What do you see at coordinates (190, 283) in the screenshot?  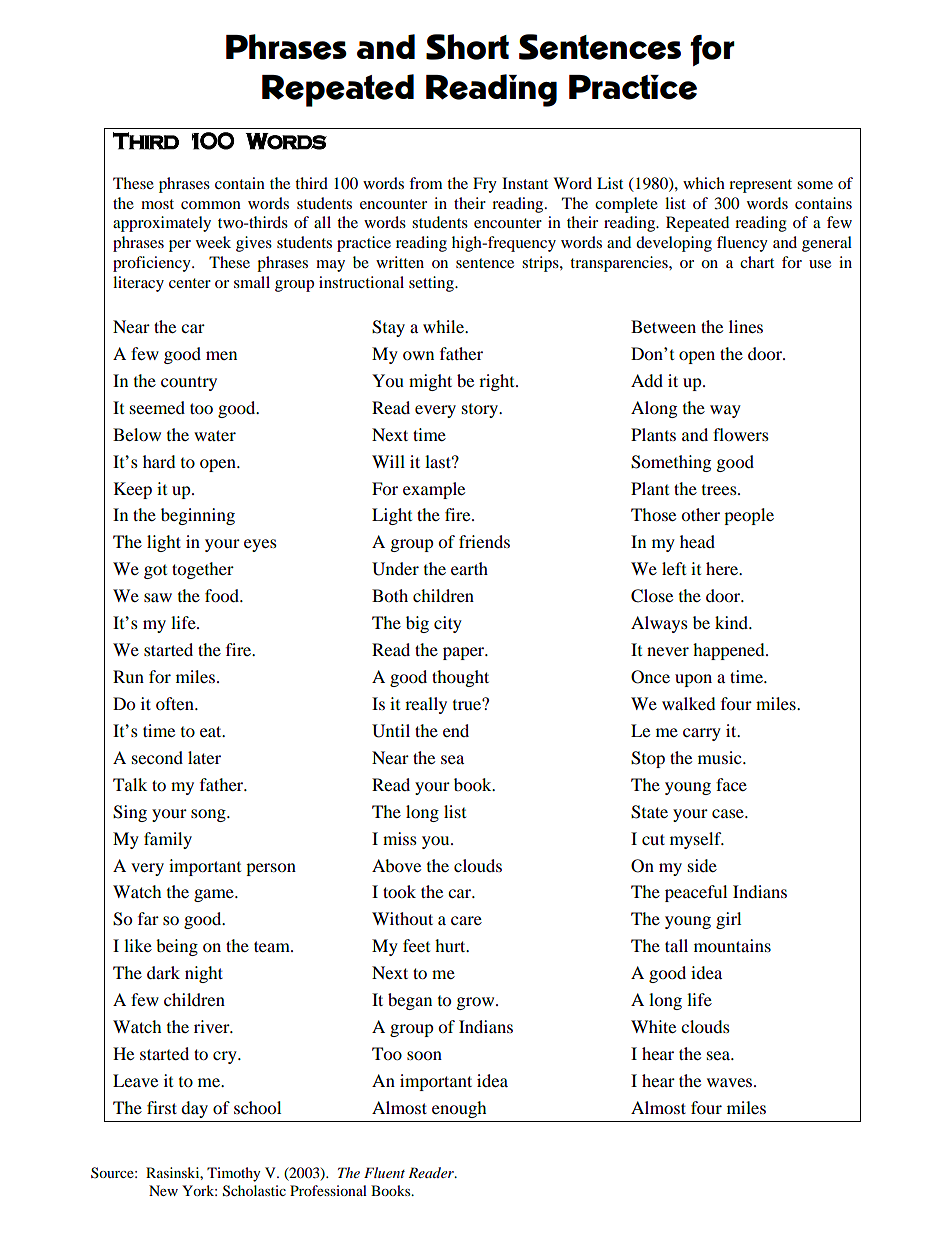 I see `center` at bounding box center [190, 283].
